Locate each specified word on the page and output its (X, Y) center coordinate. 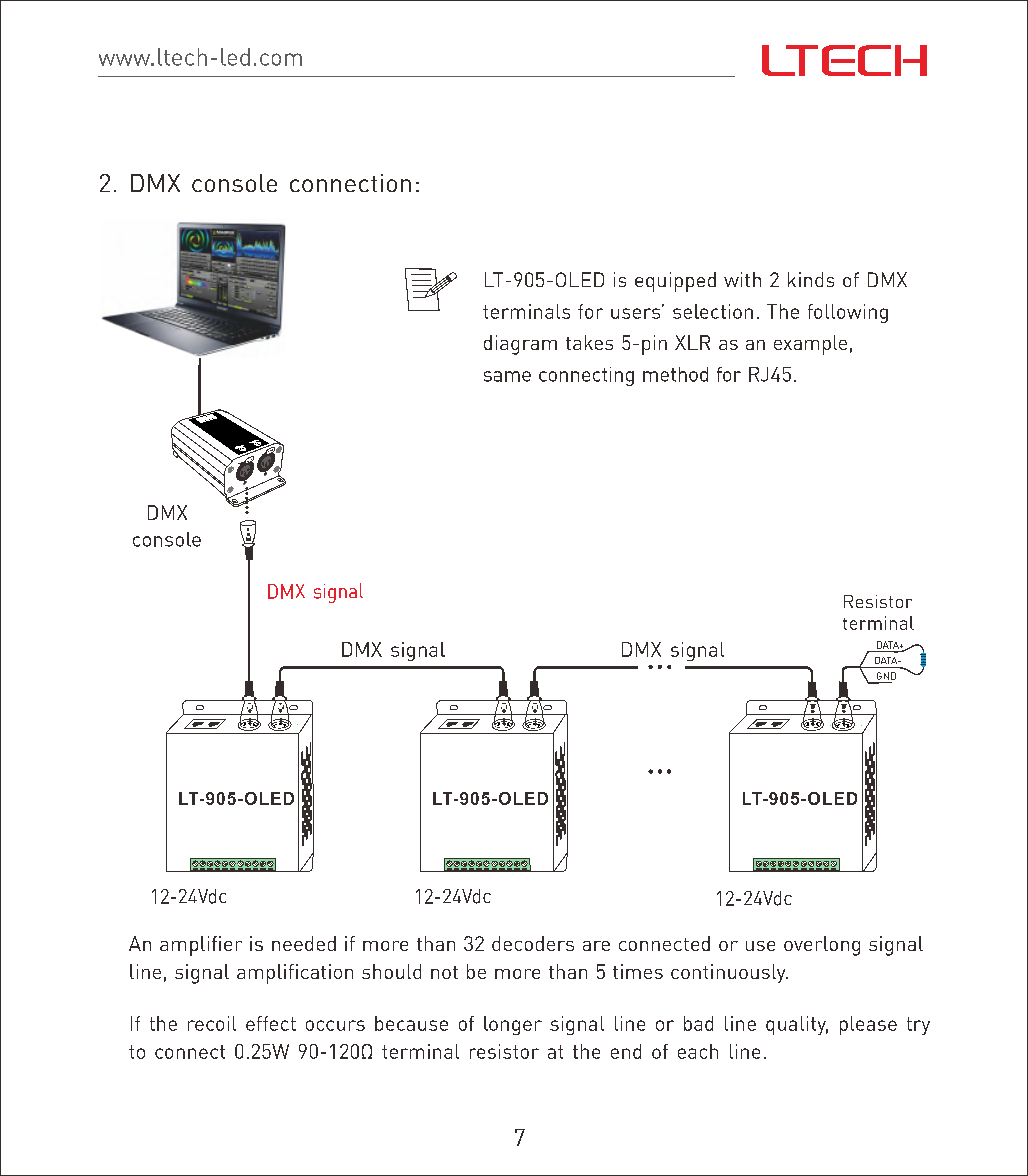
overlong (822, 946)
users (637, 312)
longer (513, 1025)
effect (271, 1023)
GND (886, 676)
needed (304, 943)
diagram (520, 345)
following (848, 313)
